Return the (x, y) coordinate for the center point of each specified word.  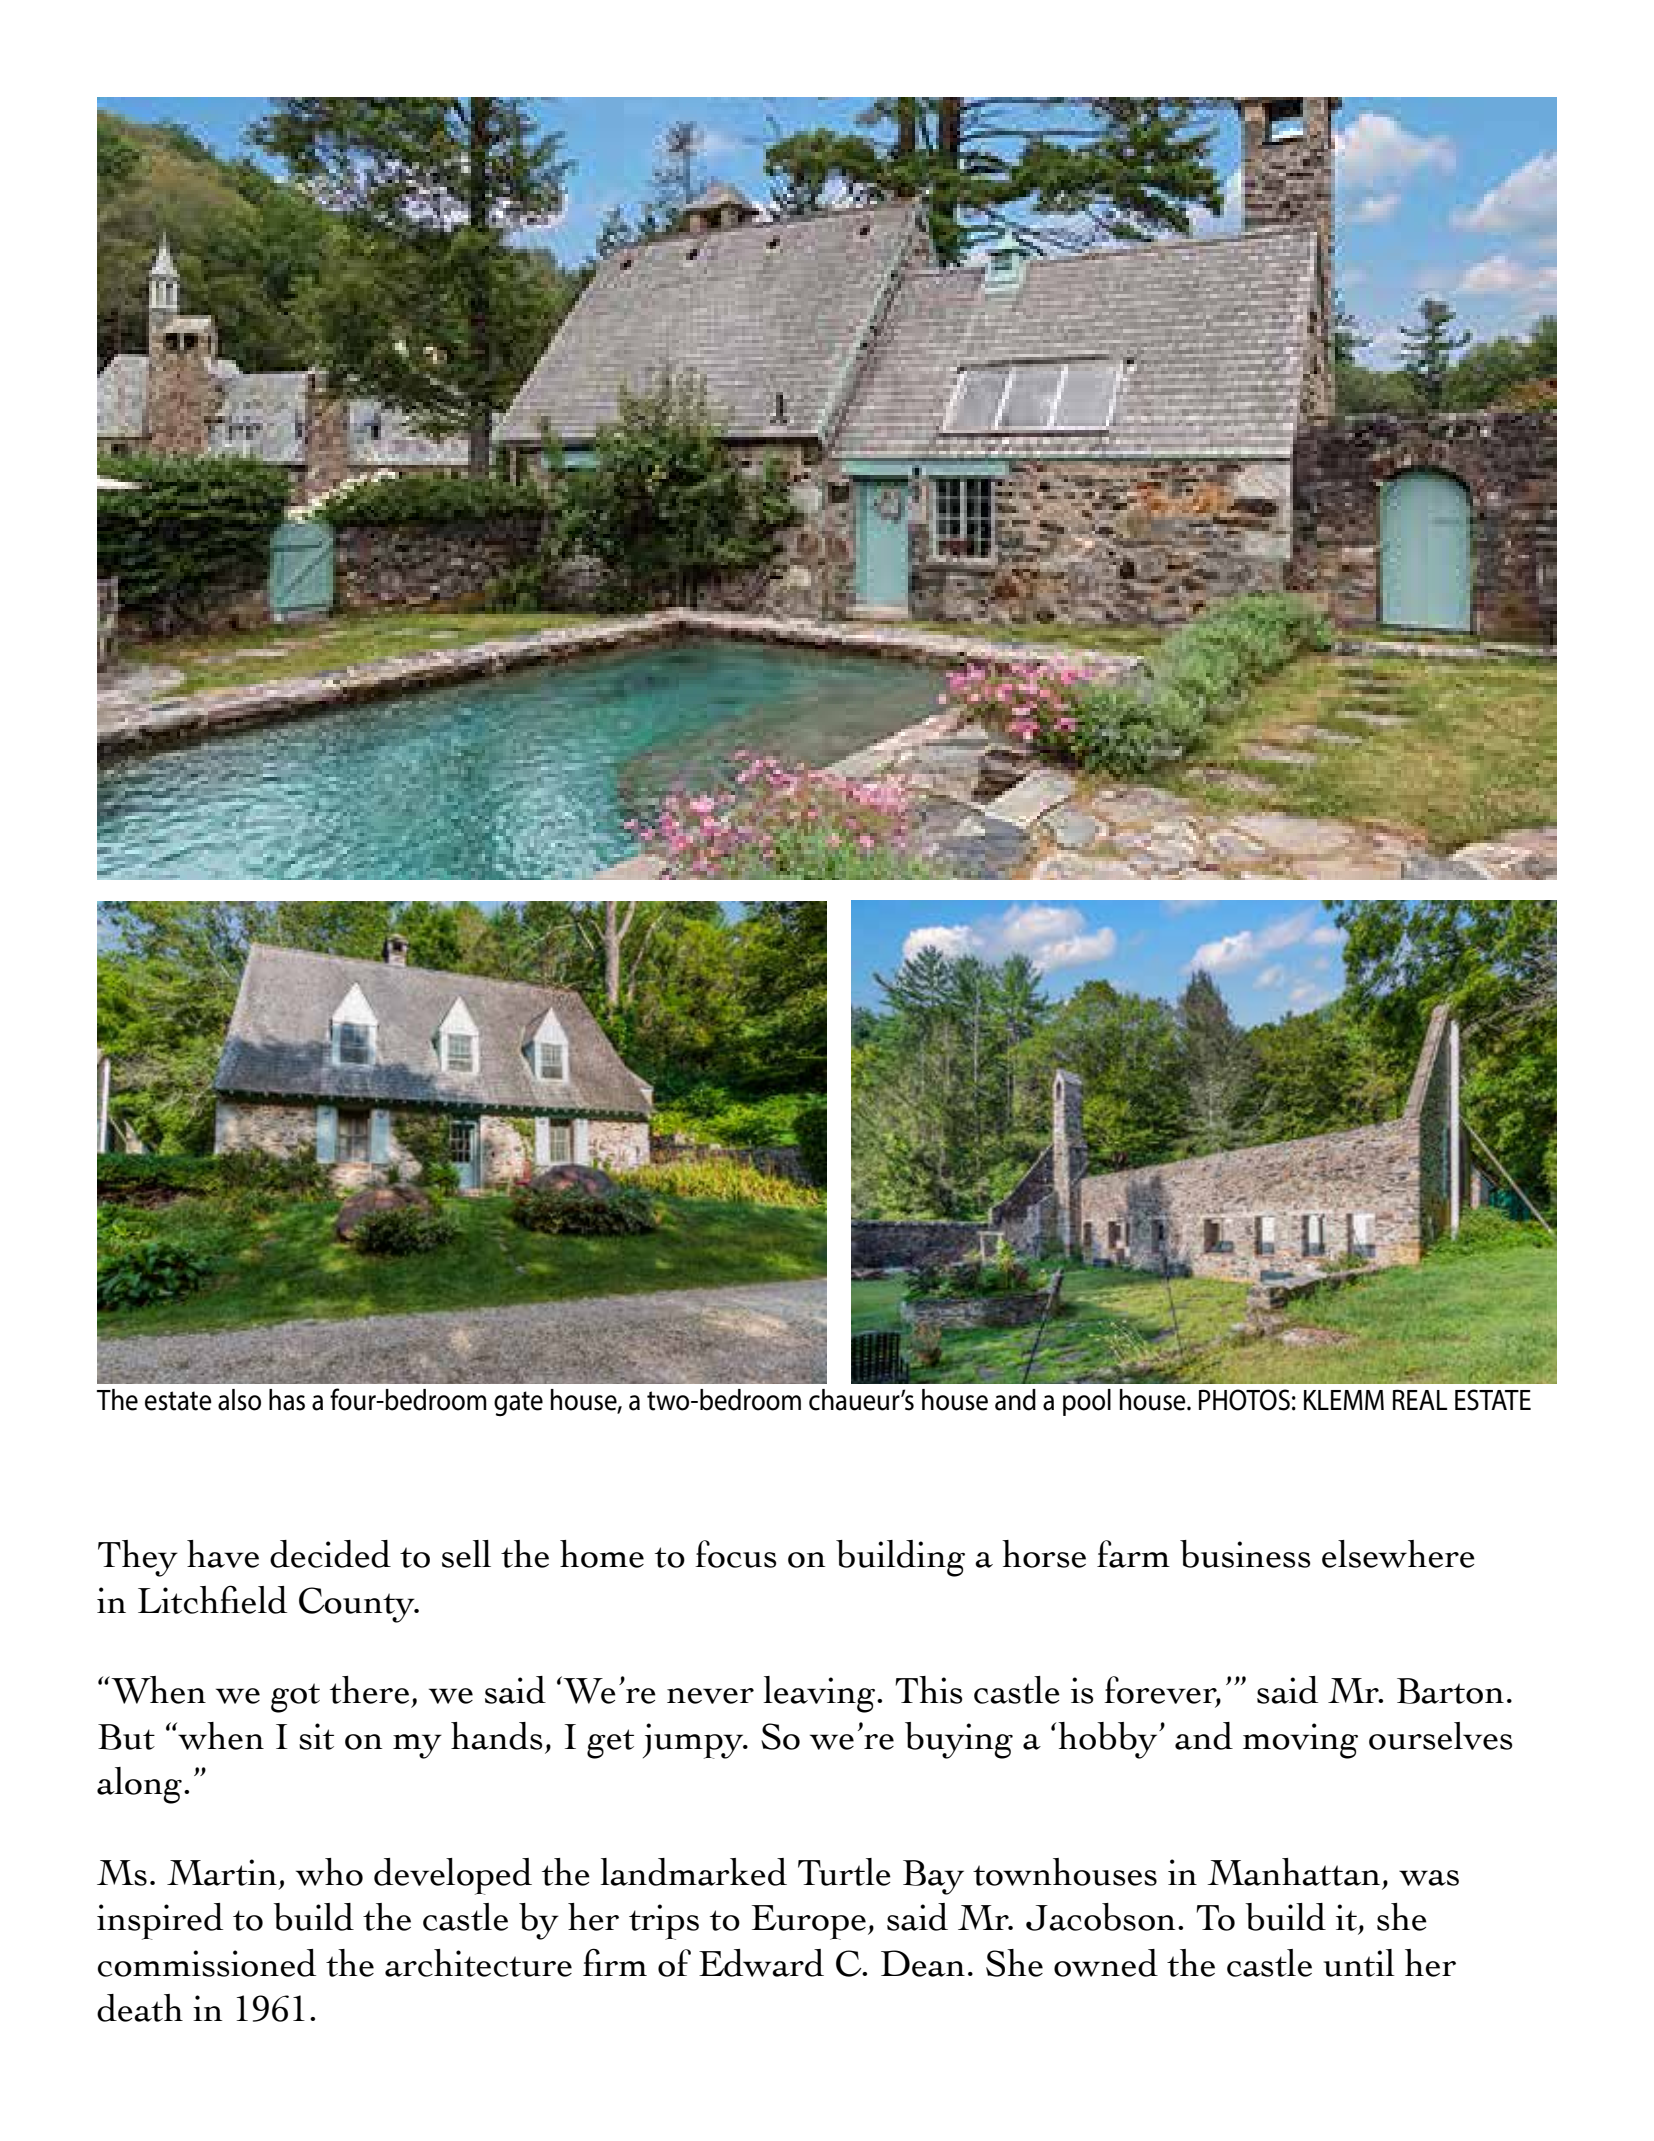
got (295, 1698)
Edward (761, 1963)
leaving (819, 1694)
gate (518, 1403)
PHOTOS (1244, 1400)
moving (1300, 1741)
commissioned (207, 1963)
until (1359, 1963)
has (287, 1400)
